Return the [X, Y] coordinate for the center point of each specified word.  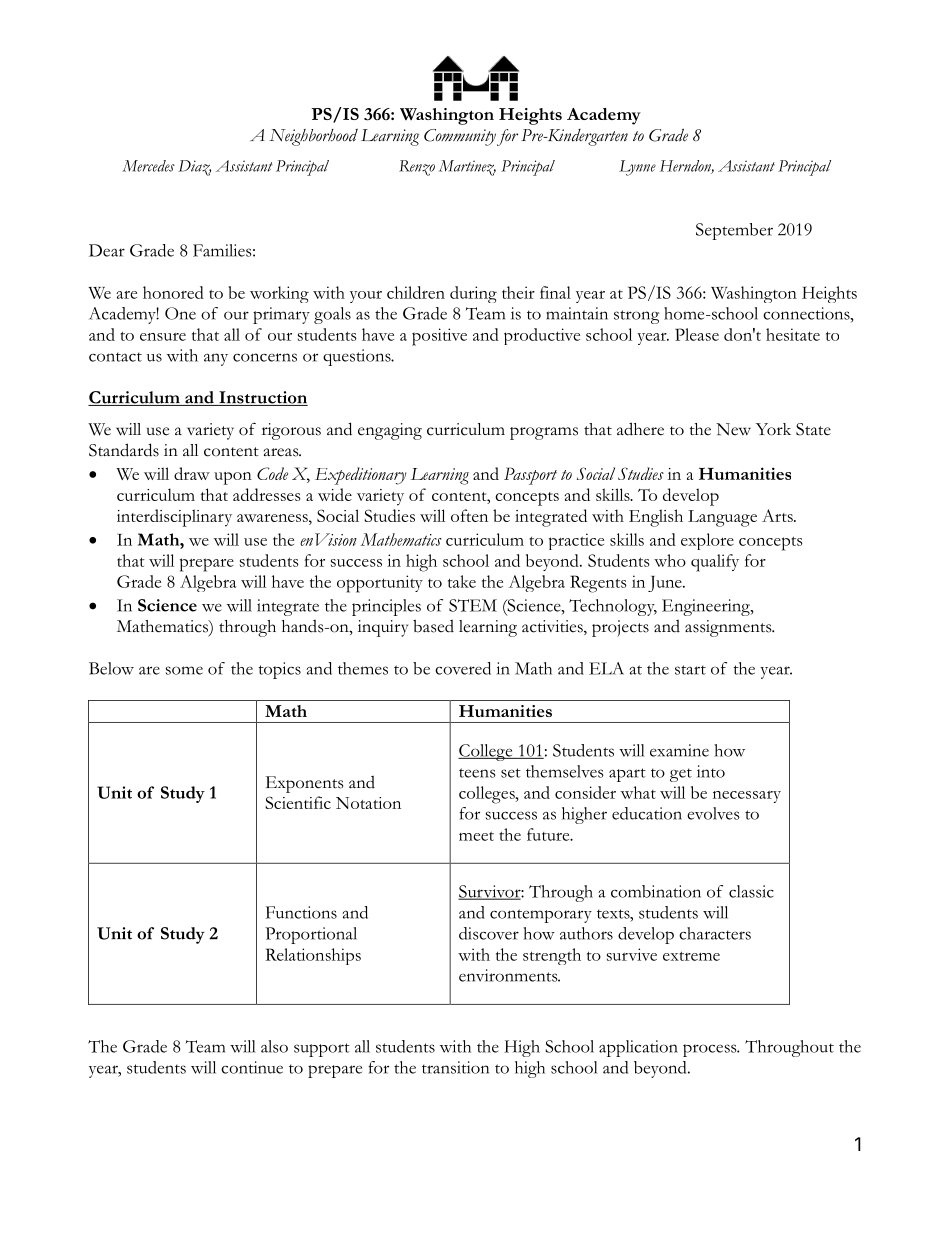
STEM [473, 605]
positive [439, 337]
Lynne [637, 168]
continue [252, 1067]
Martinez [467, 168]
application [638, 1048]
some [184, 670]
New [733, 429]
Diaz [194, 168]
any [216, 359]
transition [455, 1067]
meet [476, 836]
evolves [713, 813]
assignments [729, 628]
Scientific [298, 802]
